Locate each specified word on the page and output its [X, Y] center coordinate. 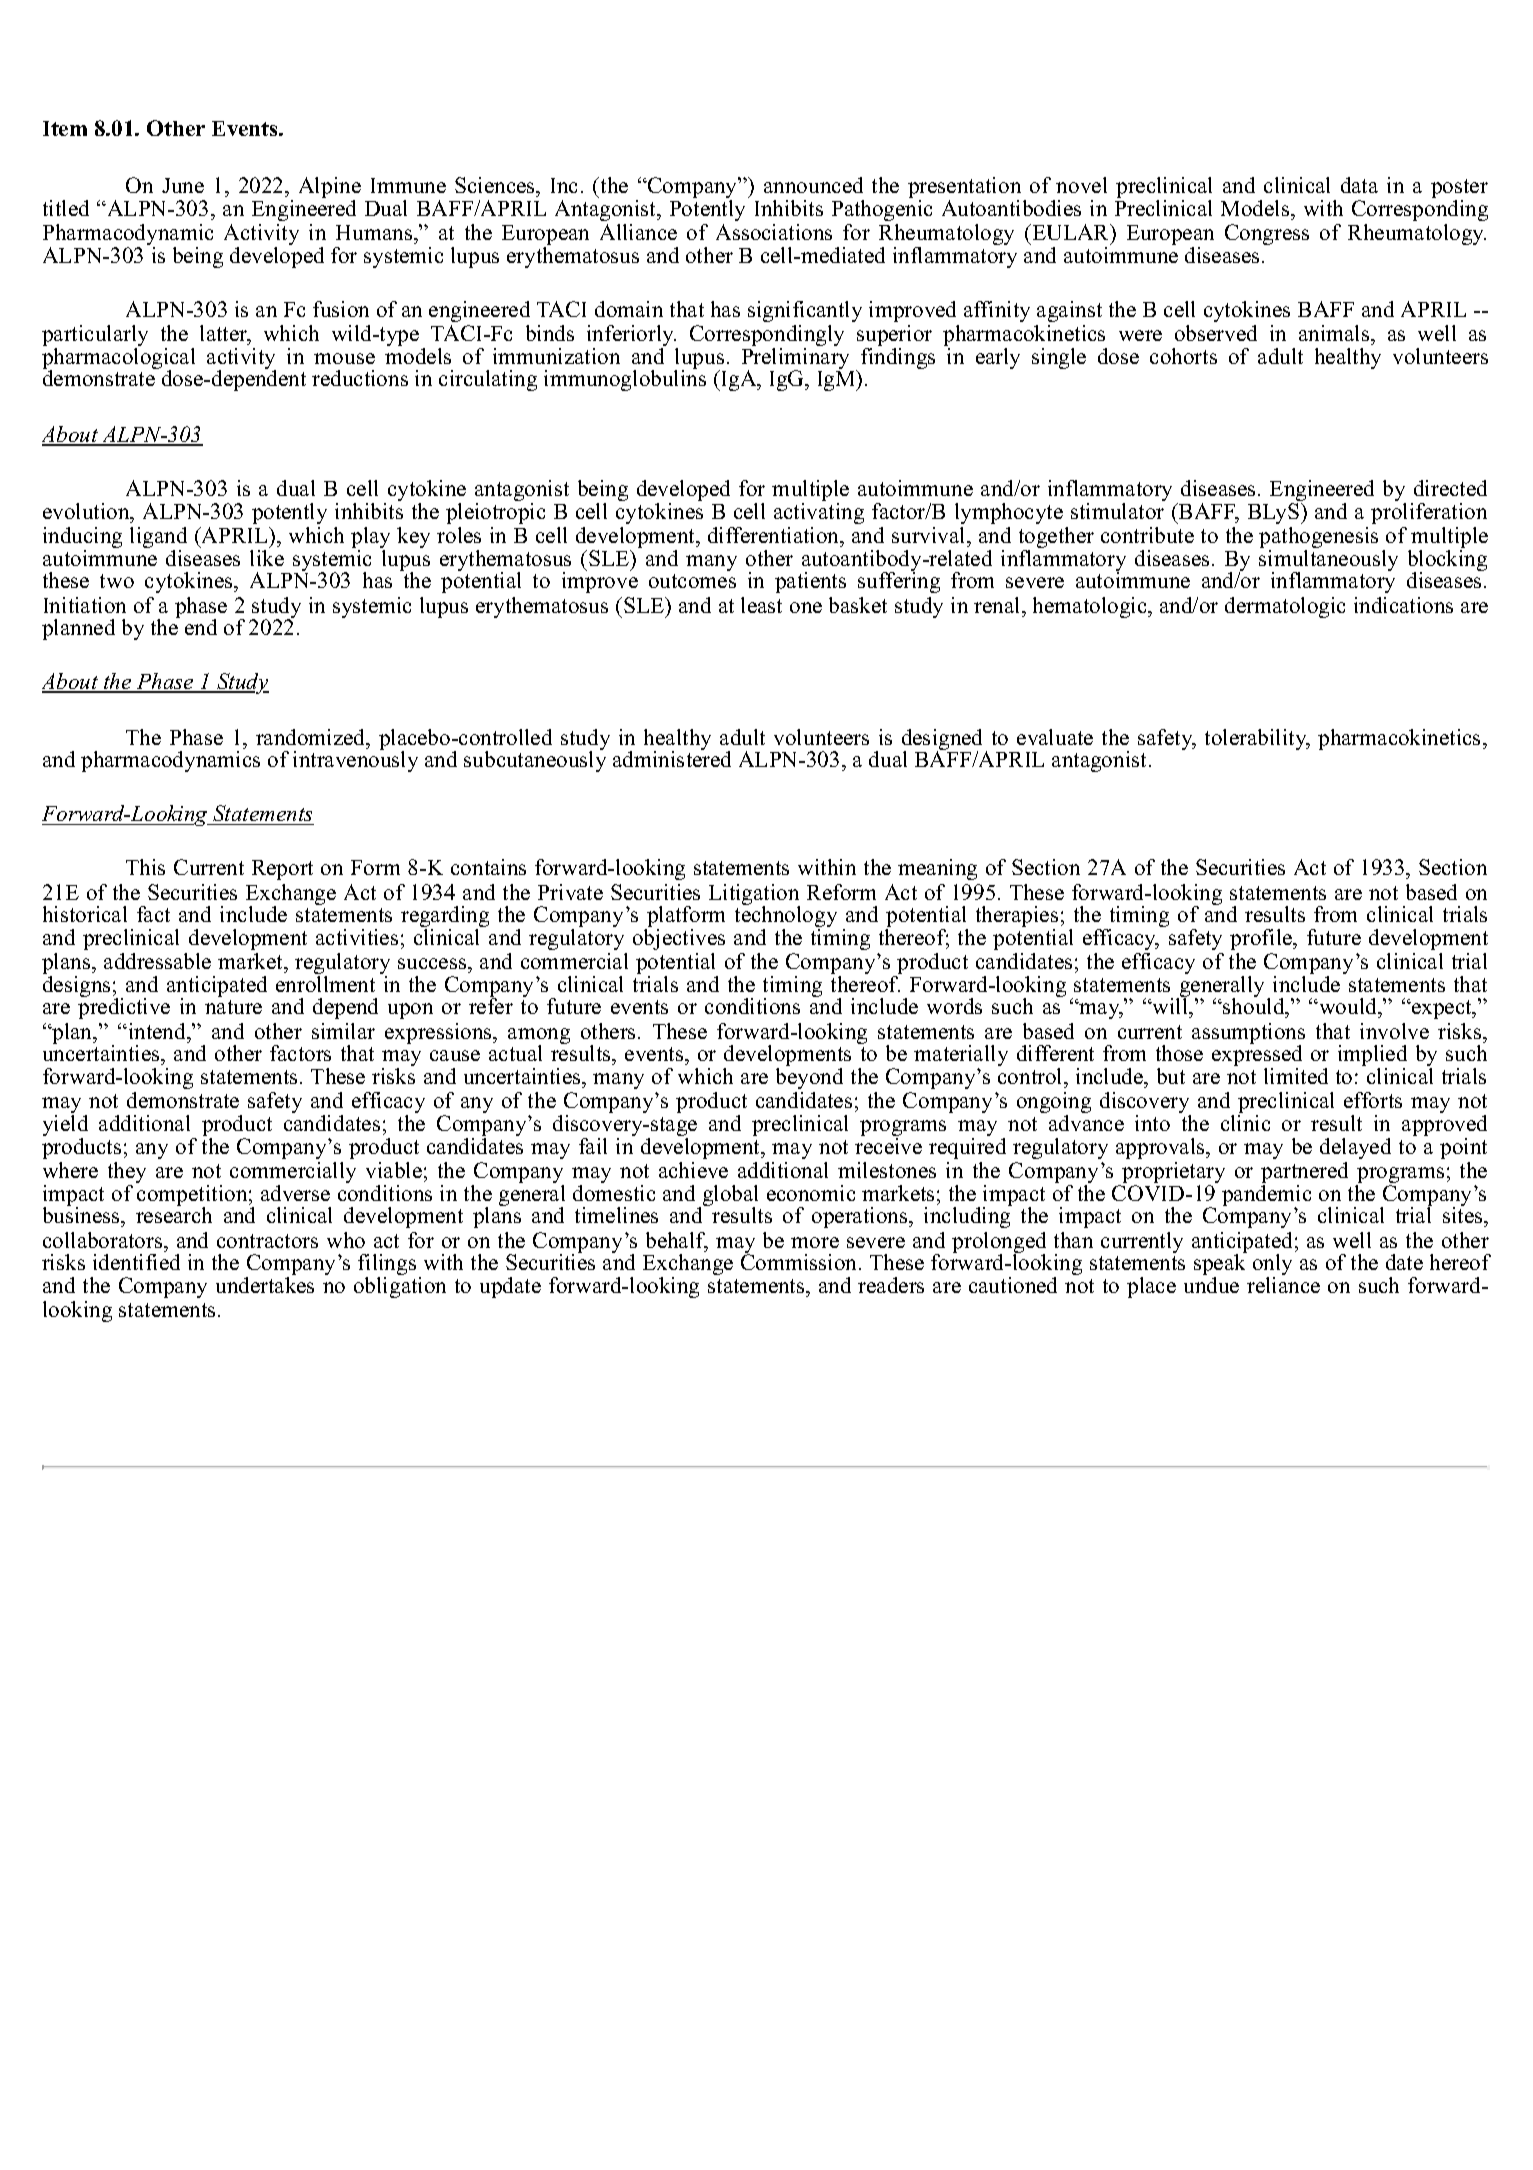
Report [282, 870]
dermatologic [1285, 607]
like [267, 556]
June [183, 185]
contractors [267, 1241]
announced [813, 185]
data [1359, 185]
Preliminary [797, 358]
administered [672, 758]
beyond [809, 1078]
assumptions [1248, 1035]
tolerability [1257, 739]
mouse [344, 358]
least [761, 605]
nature [233, 1007]
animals [1335, 333]
